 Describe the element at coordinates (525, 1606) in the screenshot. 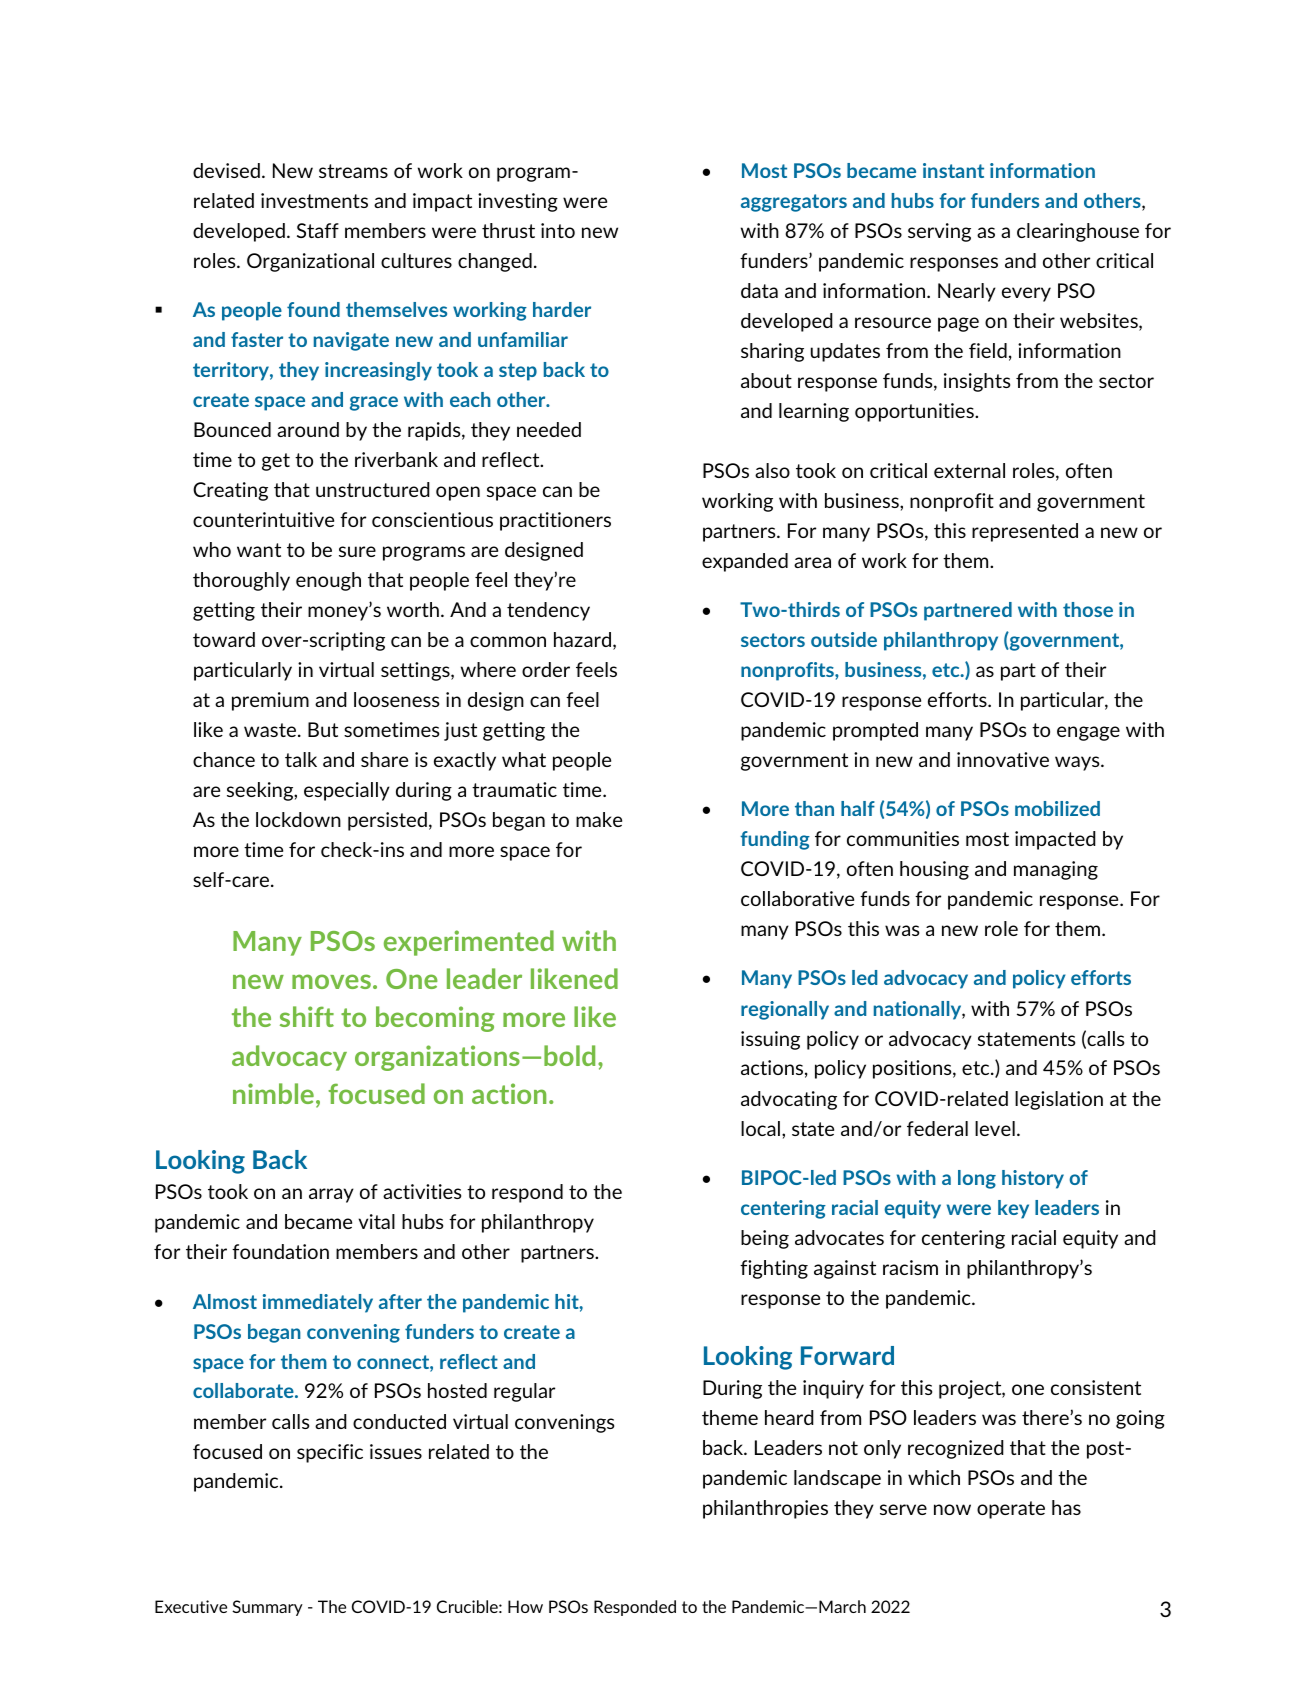

I see `How` at that location.
